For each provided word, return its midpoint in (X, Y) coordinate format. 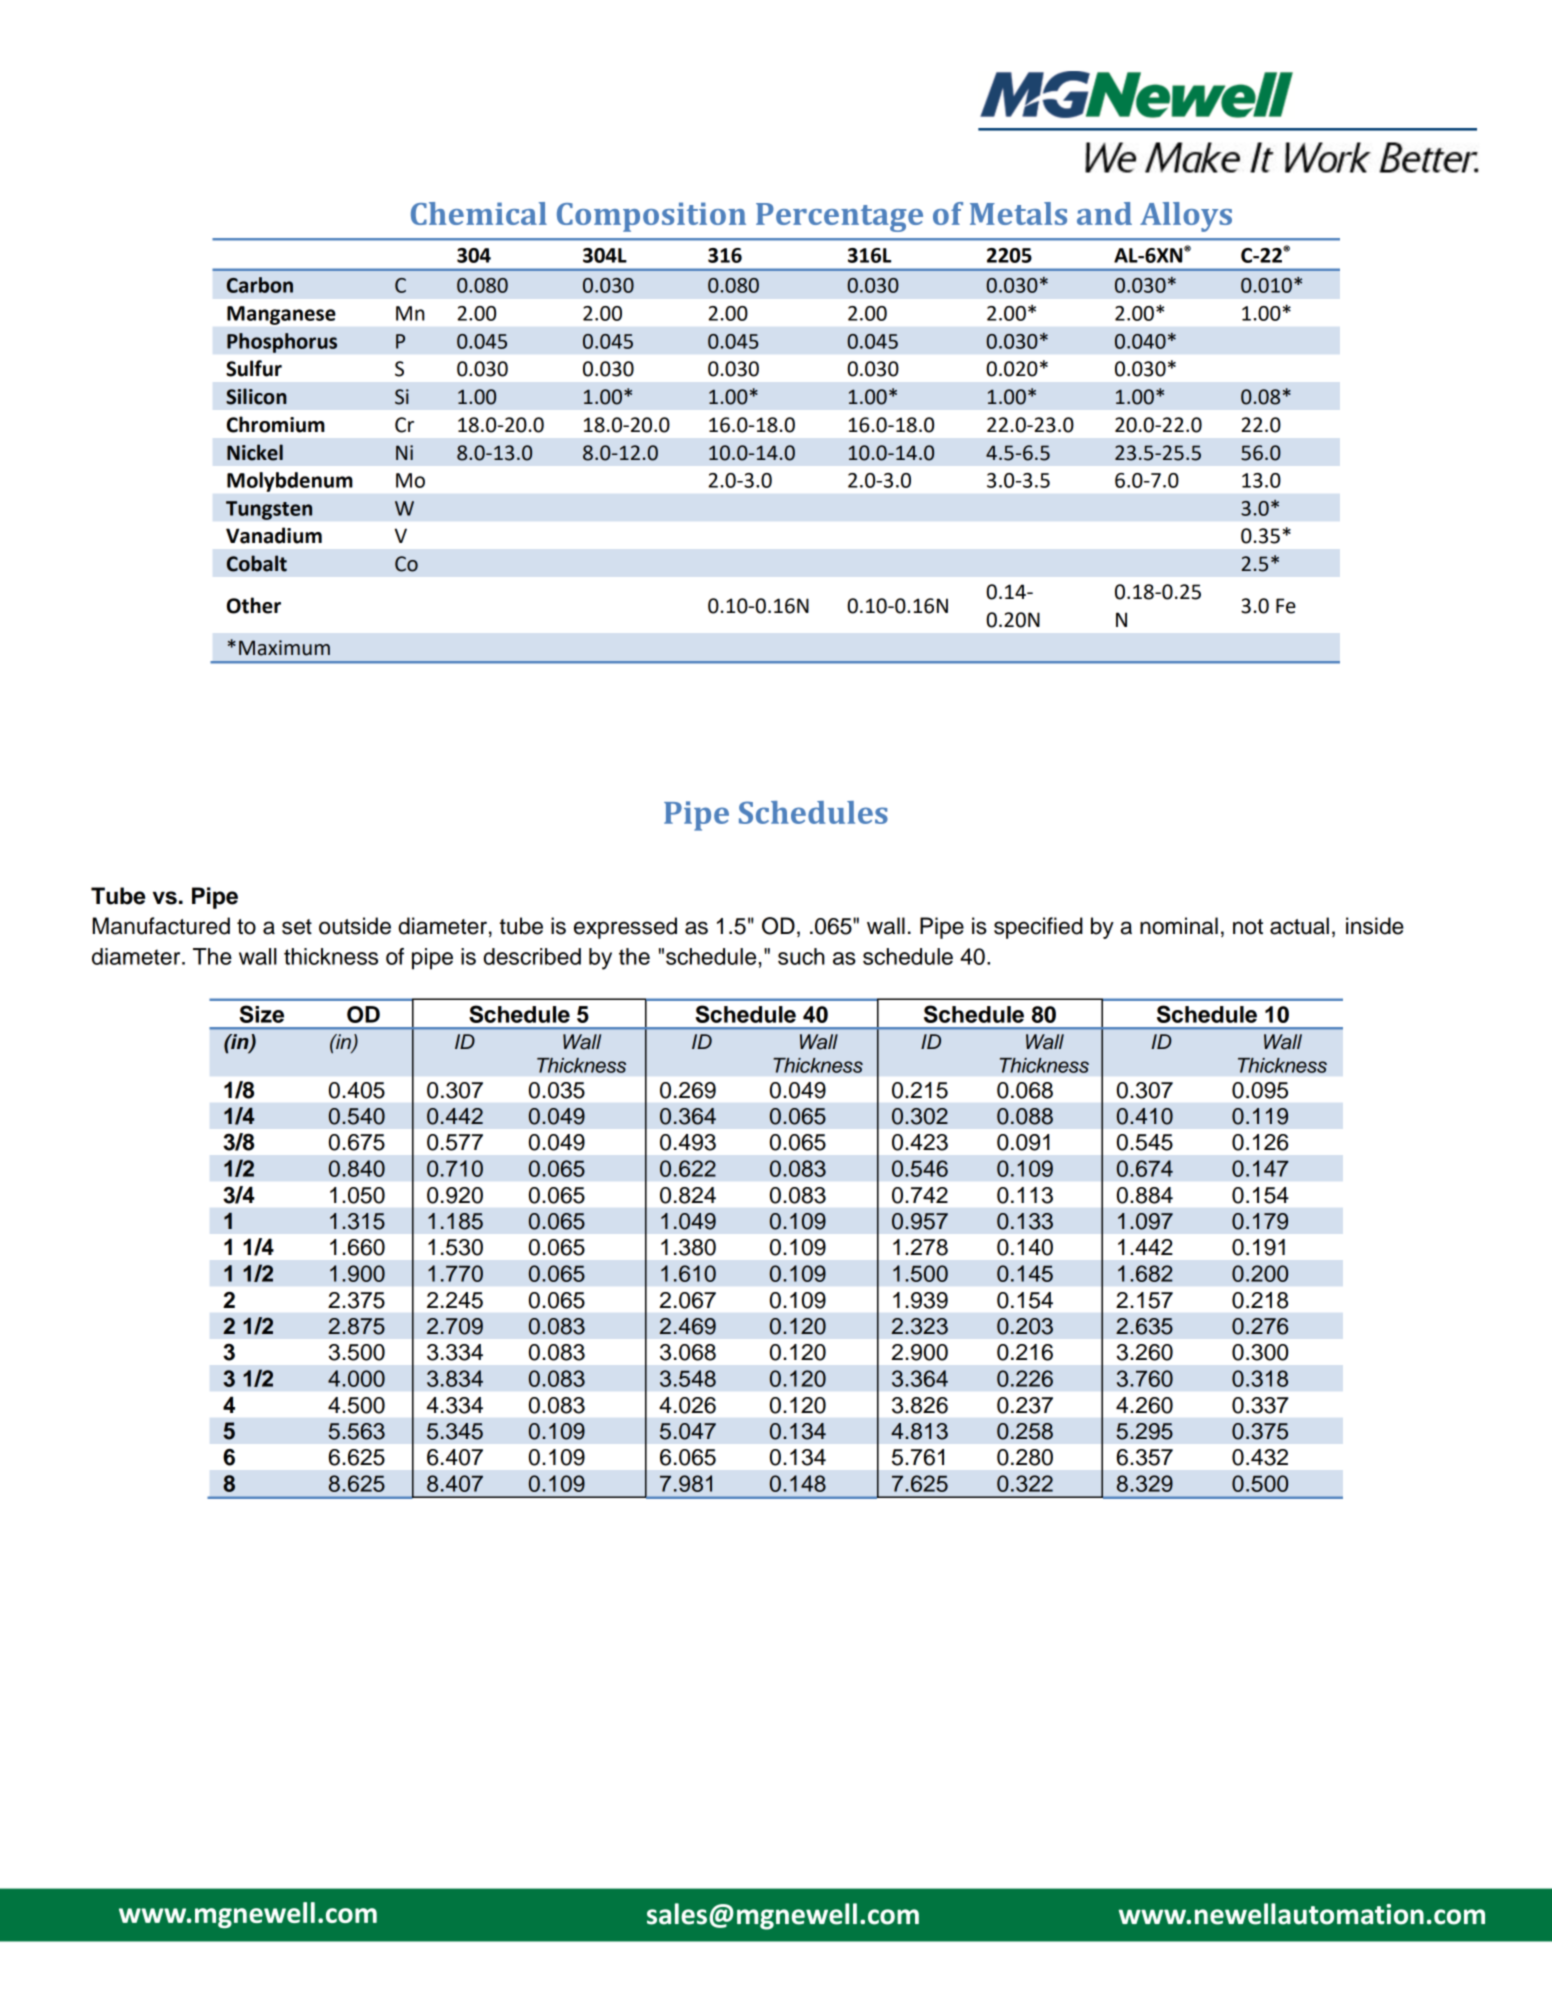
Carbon (260, 285)
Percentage (839, 217)
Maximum (284, 648)
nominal (1179, 926)
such (801, 956)
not (1248, 927)
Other (254, 605)
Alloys (1186, 217)
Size (262, 1014)
